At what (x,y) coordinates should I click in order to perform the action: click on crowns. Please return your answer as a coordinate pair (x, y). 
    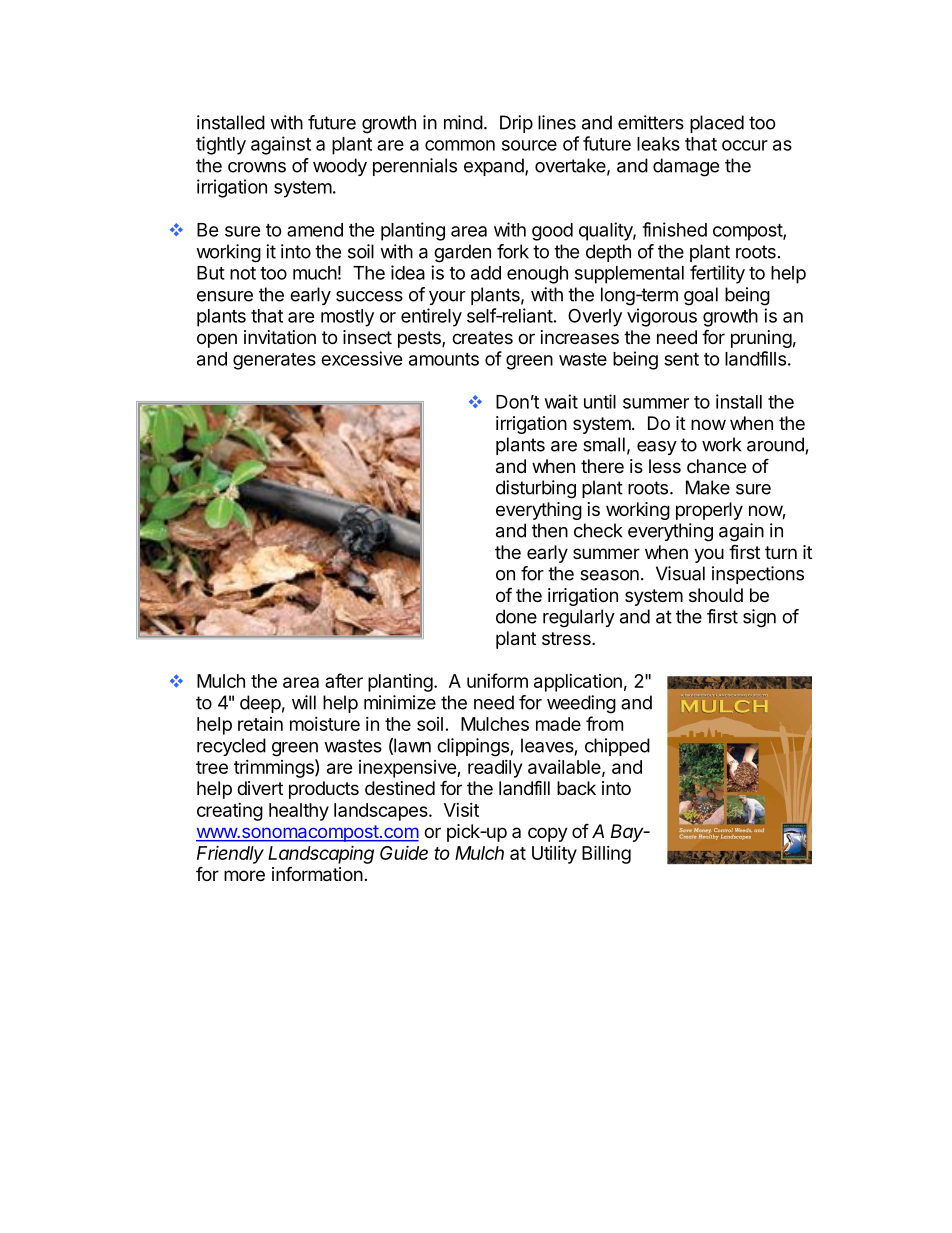
    Looking at the image, I should click on (257, 167).
